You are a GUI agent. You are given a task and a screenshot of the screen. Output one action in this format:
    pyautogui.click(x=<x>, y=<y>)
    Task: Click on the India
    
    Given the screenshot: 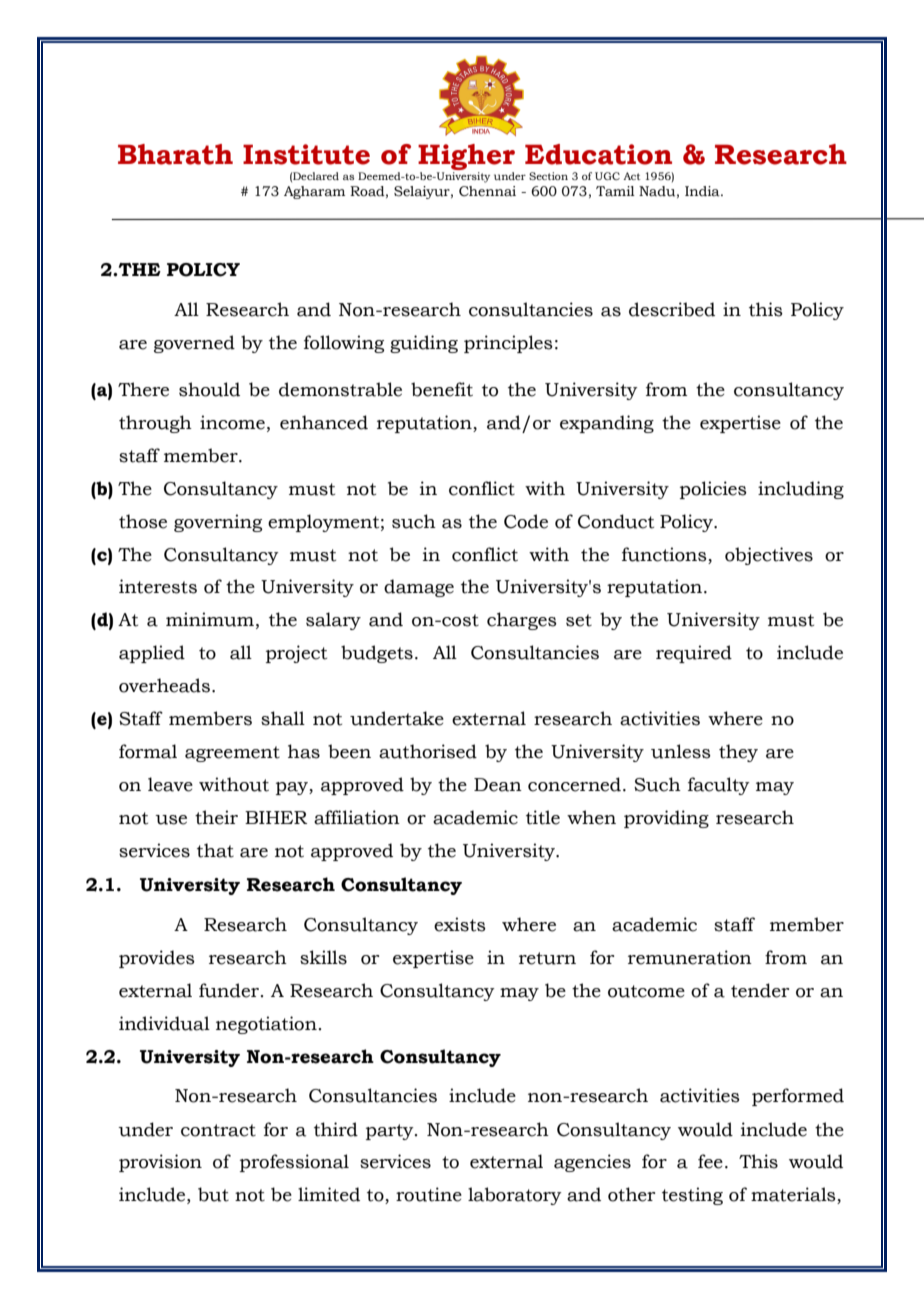 What is the action you would take?
    pyautogui.click(x=703, y=191)
